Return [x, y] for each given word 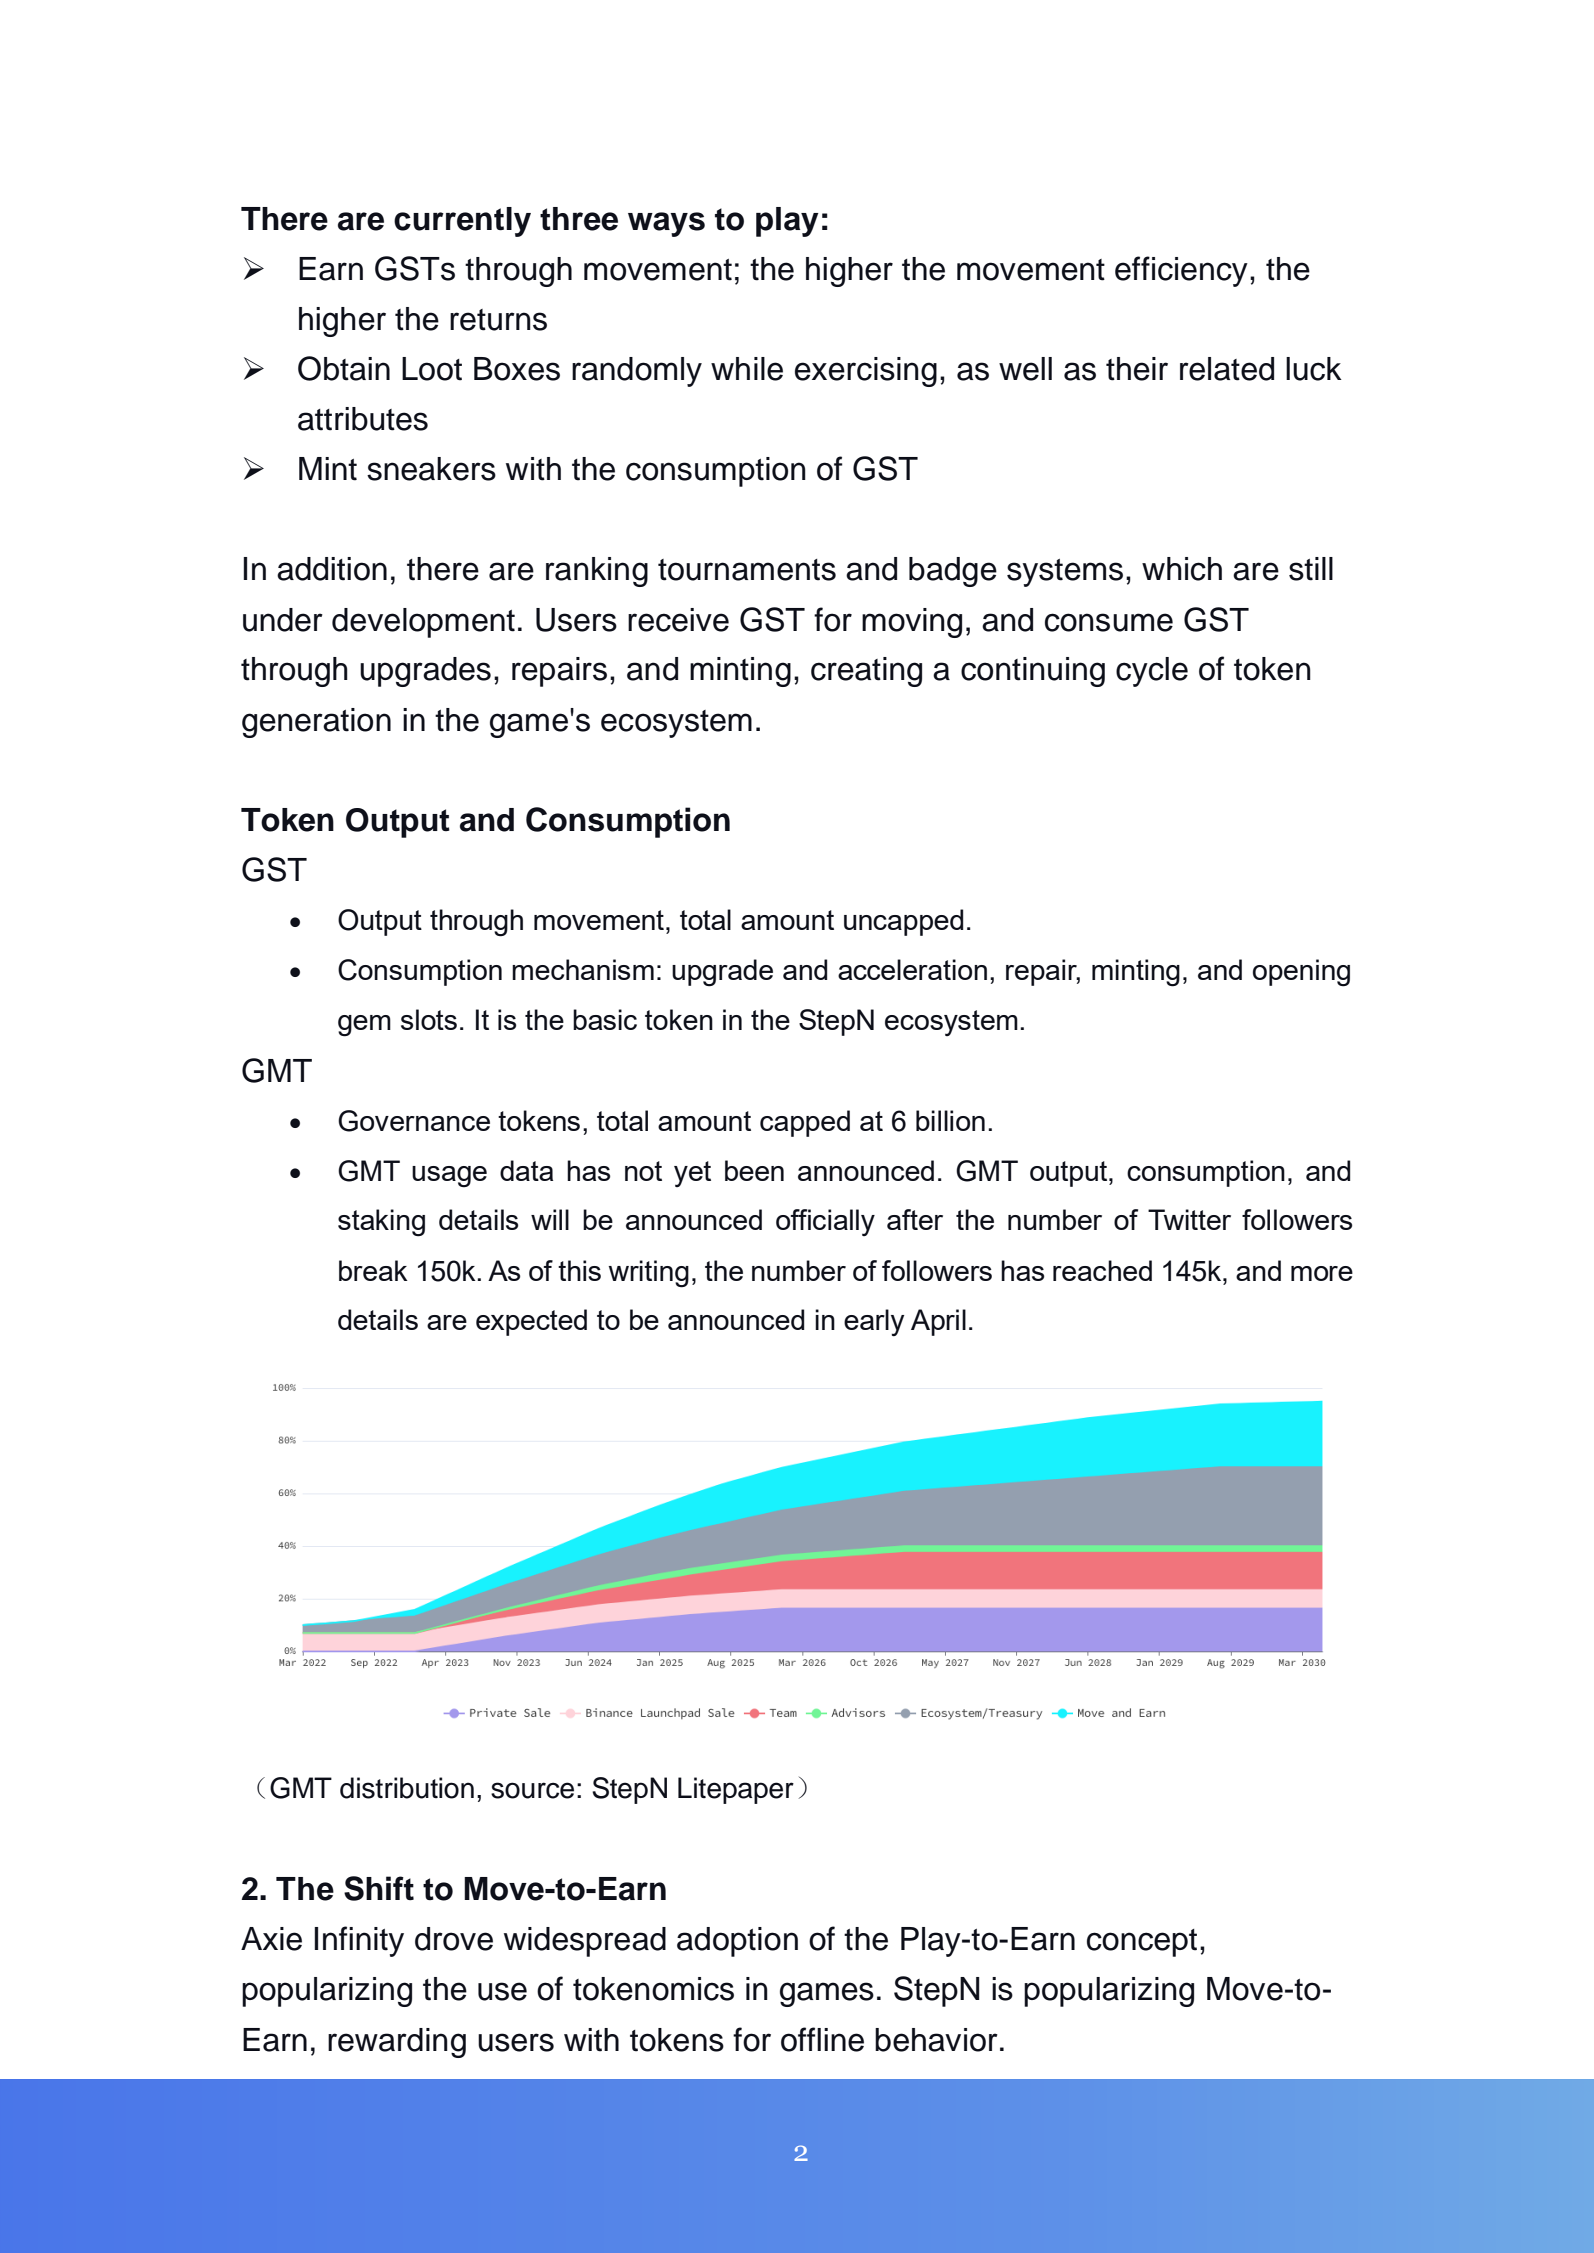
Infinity [359, 1941]
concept [1142, 1943]
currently [462, 222]
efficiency [1181, 271]
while [747, 369]
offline [822, 2039]
